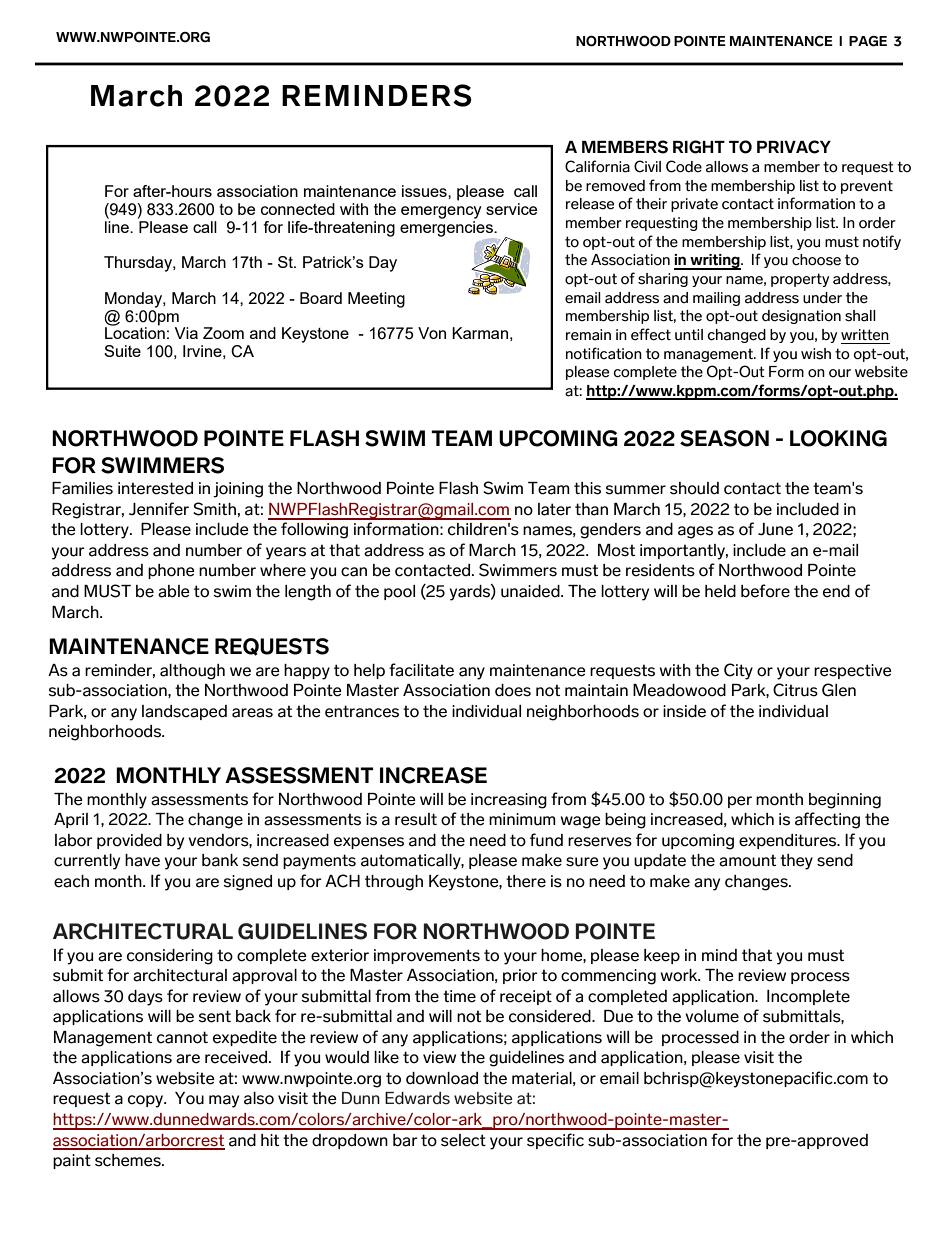  Describe the element at coordinates (432, 333) in the screenshot. I see `Von` at that location.
